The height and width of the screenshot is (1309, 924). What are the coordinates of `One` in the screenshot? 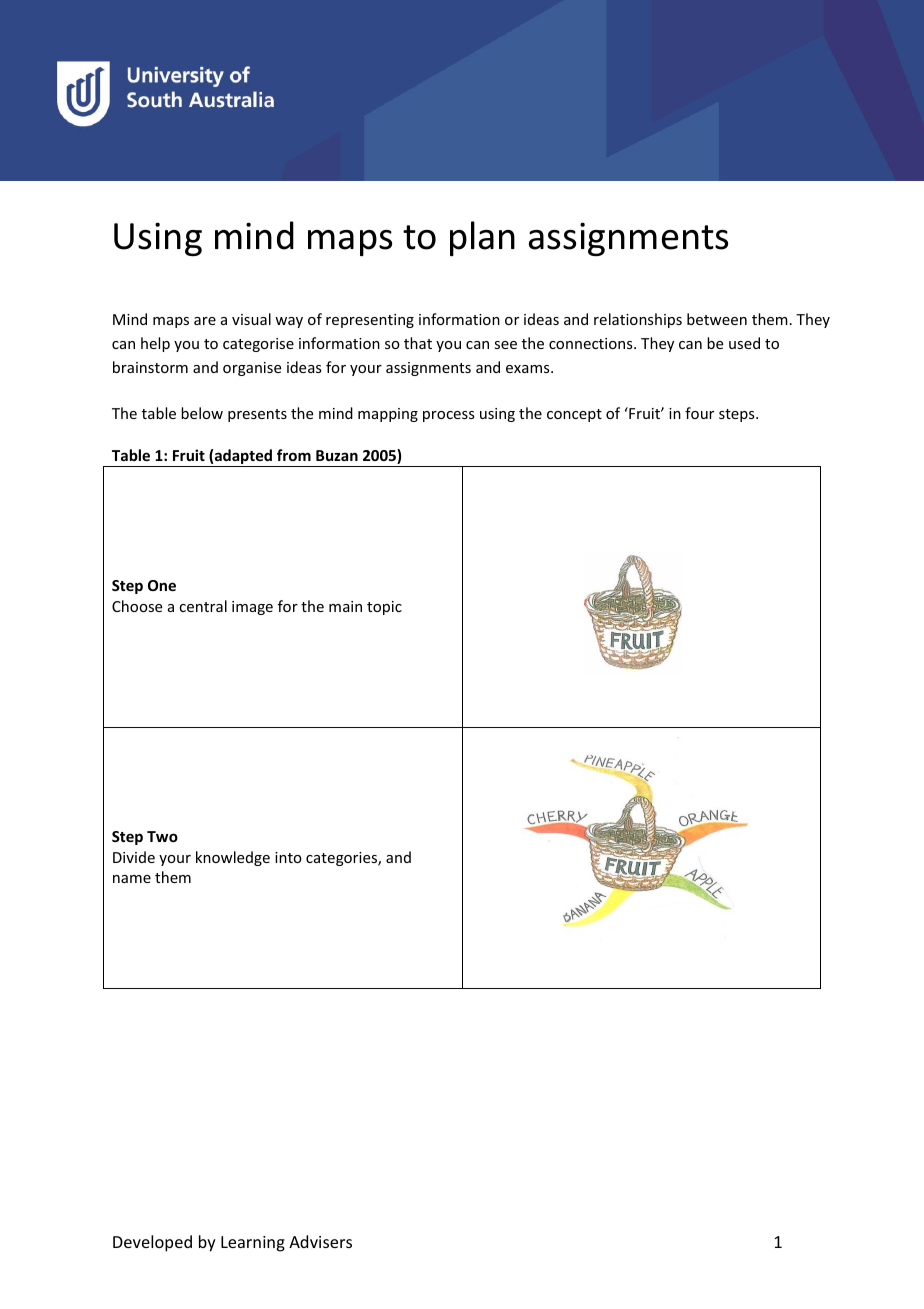 It's located at (162, 585).
